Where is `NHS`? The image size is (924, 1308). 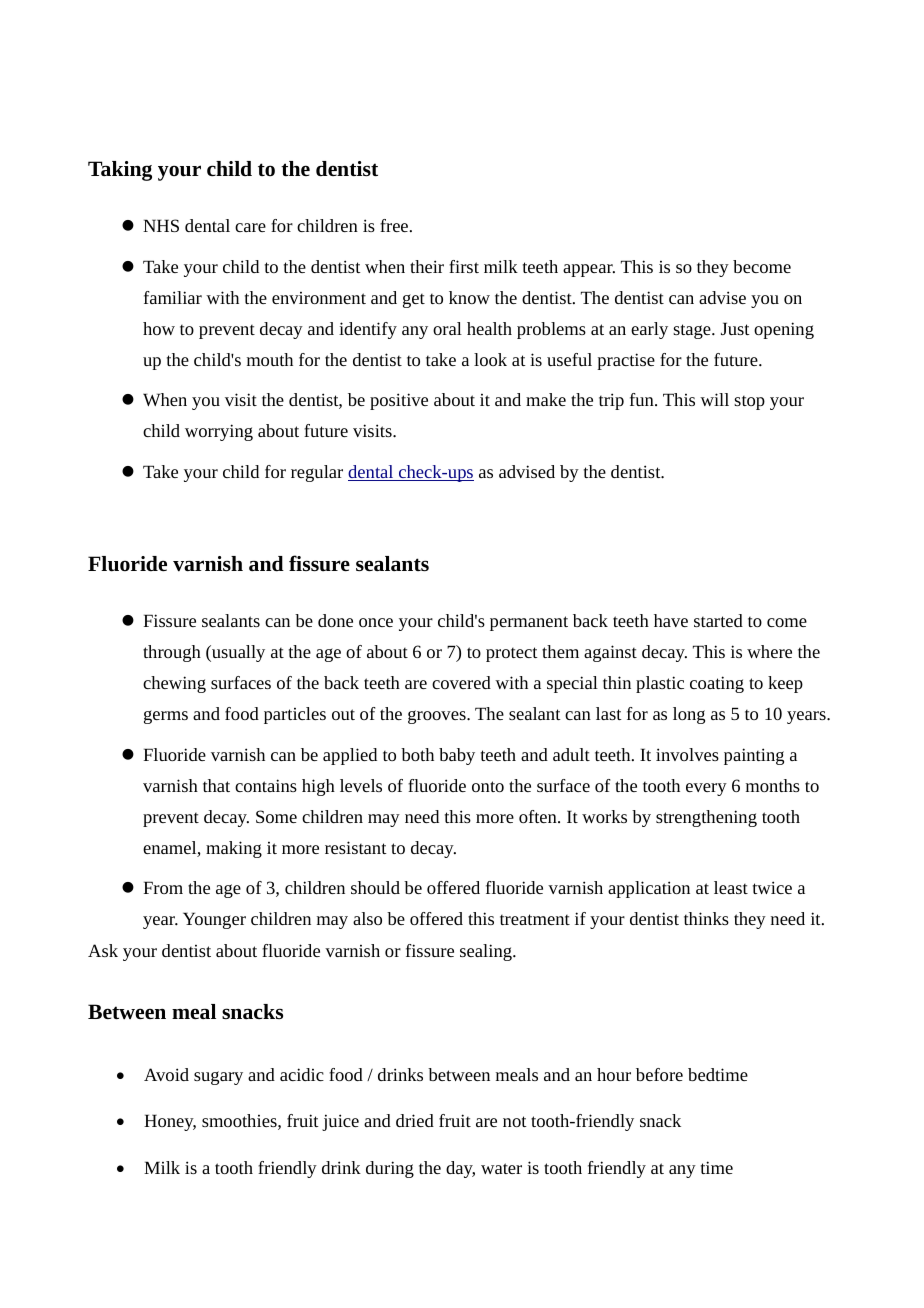
NHS is located at coordinates (161, 225).
